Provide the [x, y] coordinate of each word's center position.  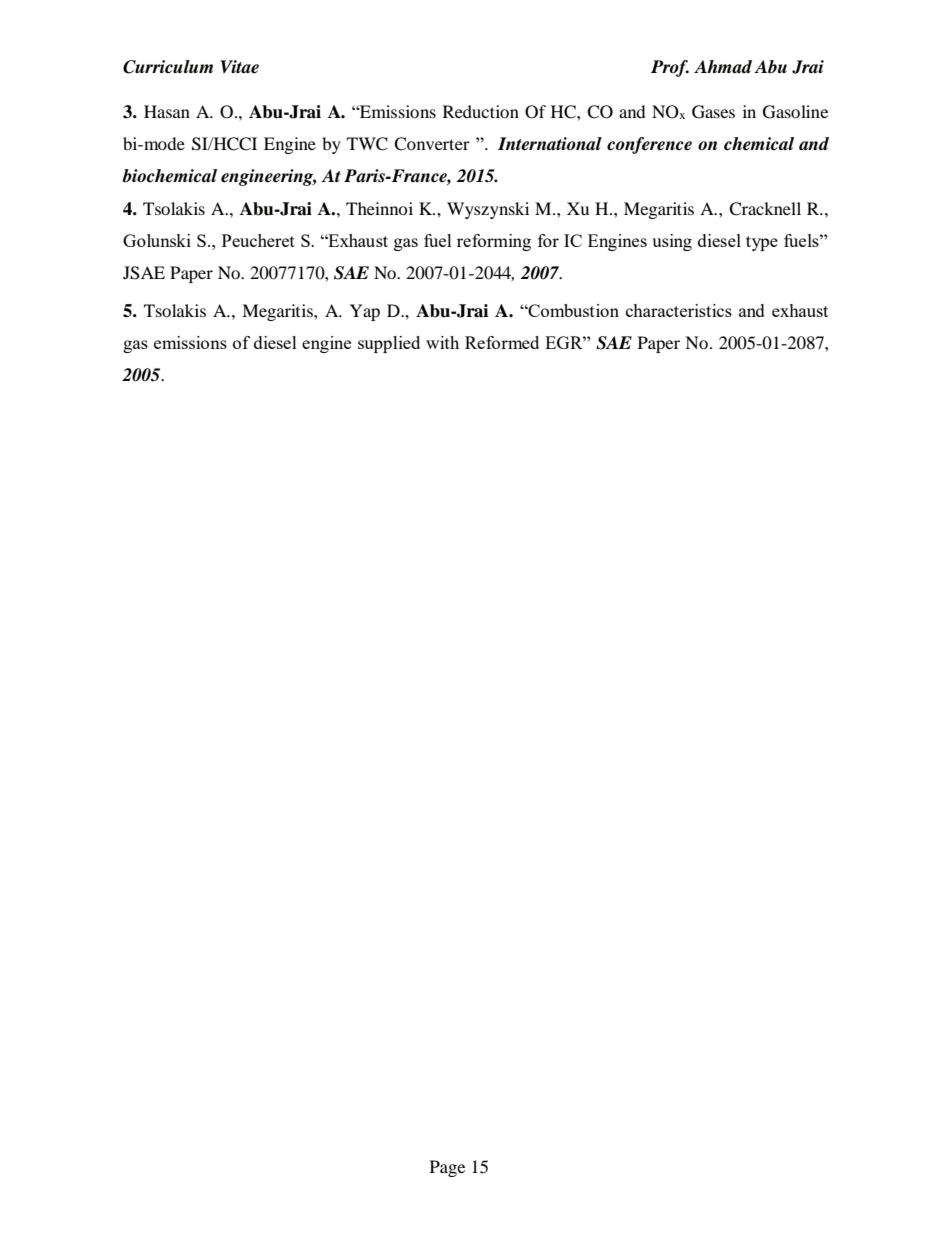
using [672, 242]
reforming [494, 242]
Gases [713, 112]
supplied [389, 344]
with [442, 342]
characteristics [679, 310]
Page [447, 1168]
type [762, 243]
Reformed [502, 342]
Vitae [239, 67]
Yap [365, 312]
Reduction [481, 111]
